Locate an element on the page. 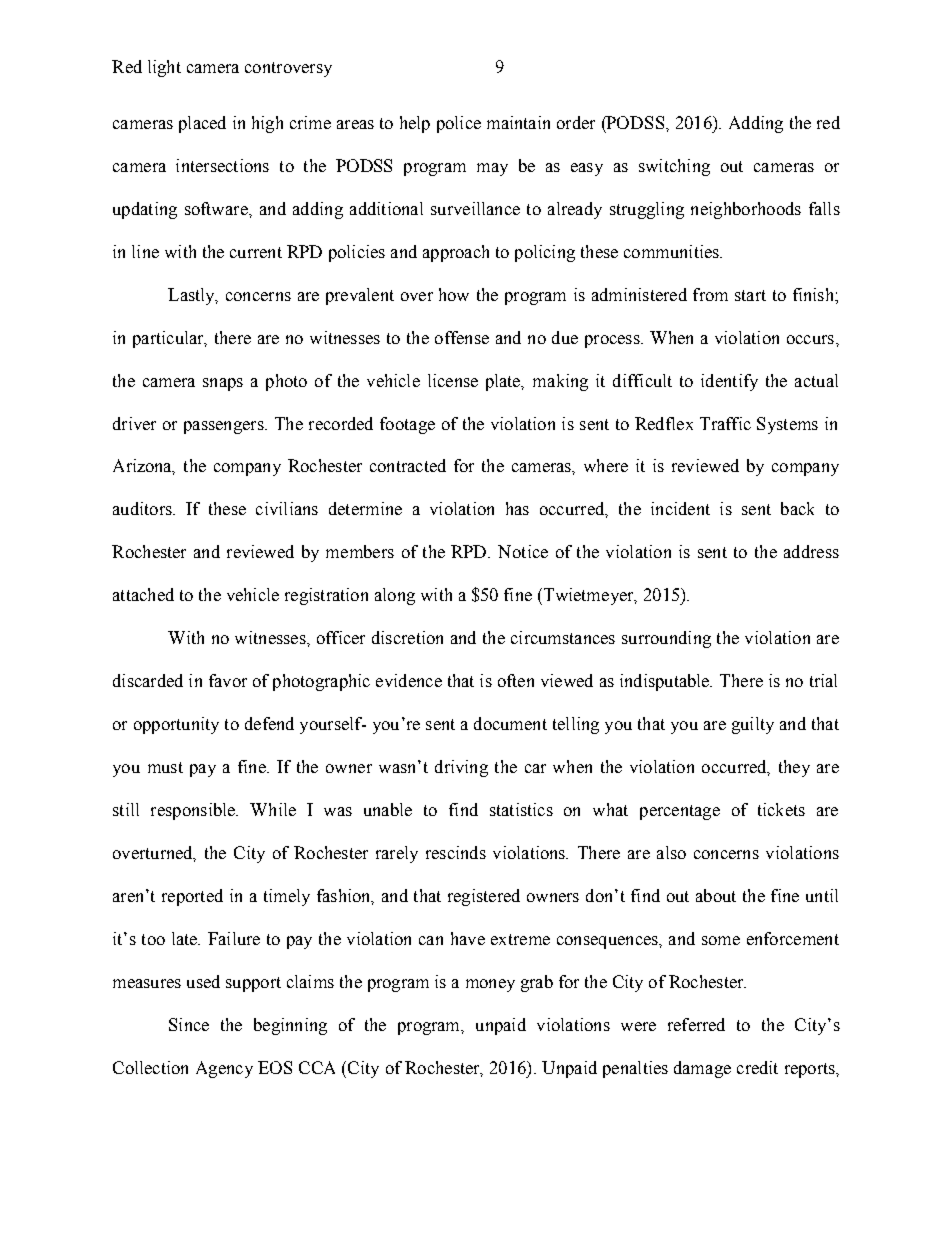 The height and width of the image is (1233, 952). placed is located at coordinates (202, 124).
